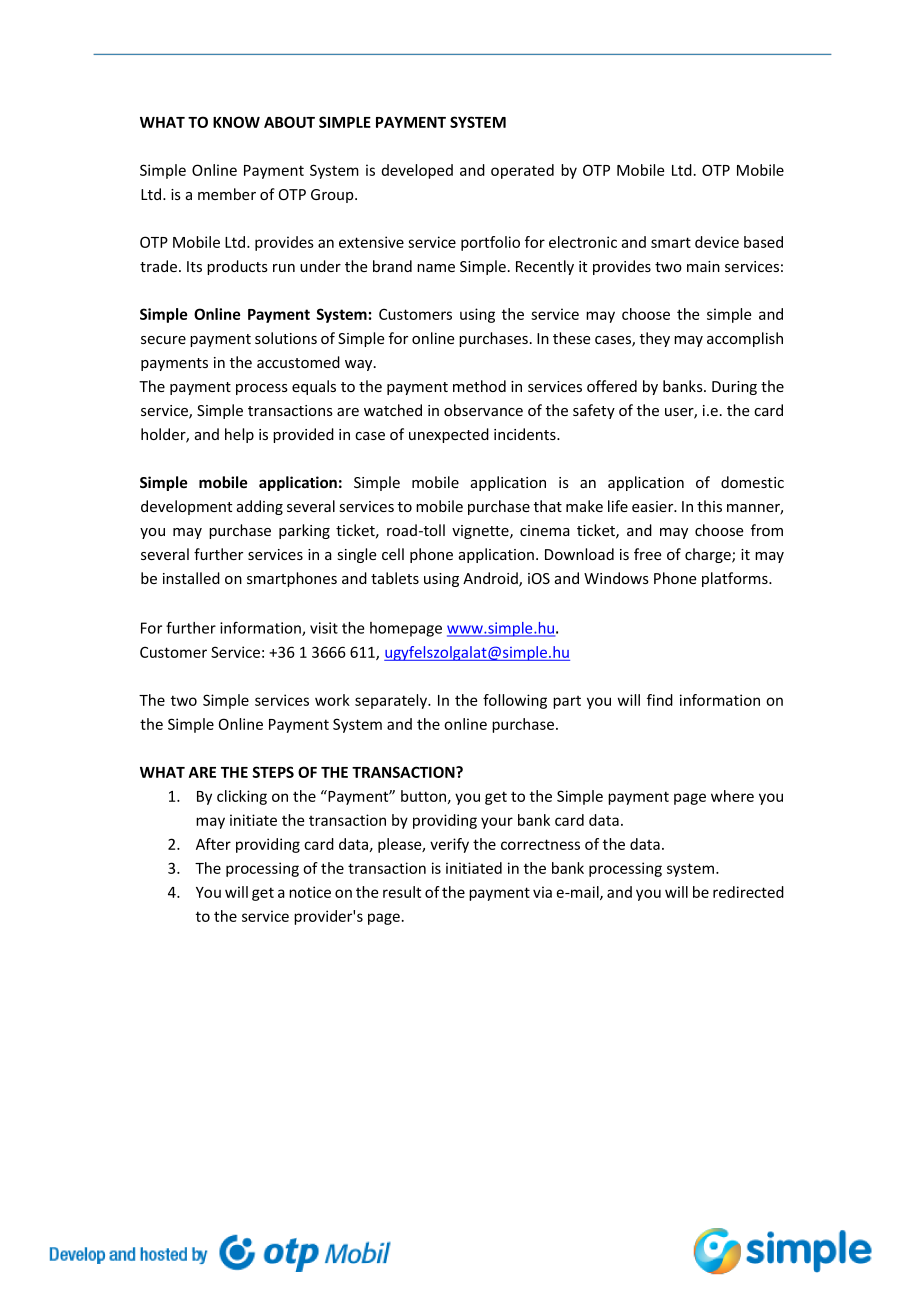 The height and width of the screenshot is (1309, 924). Describe the element at coordinates (748, 892) in the screenshot. I see `redirected` at that location.
